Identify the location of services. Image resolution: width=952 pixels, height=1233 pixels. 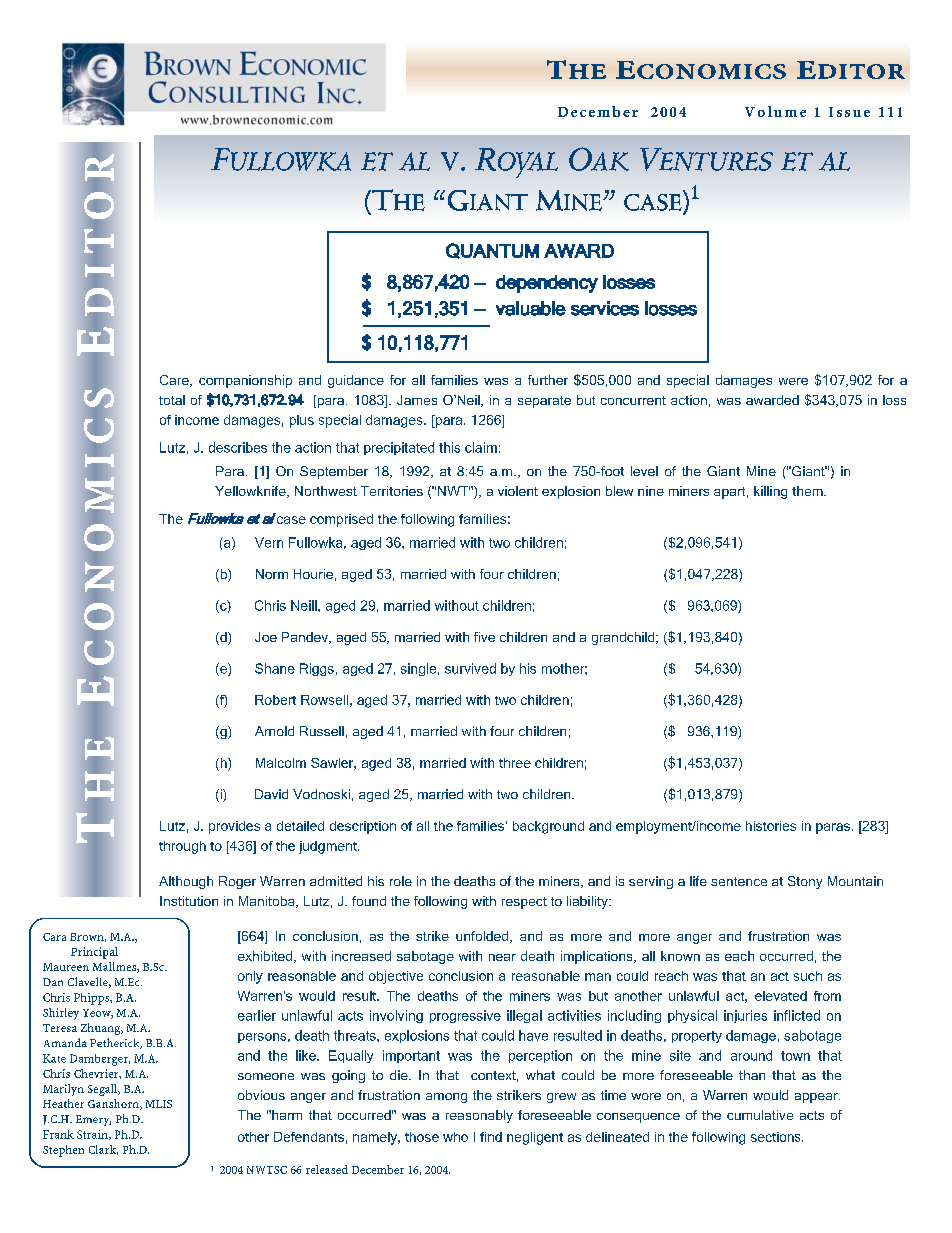
(605, 308).
